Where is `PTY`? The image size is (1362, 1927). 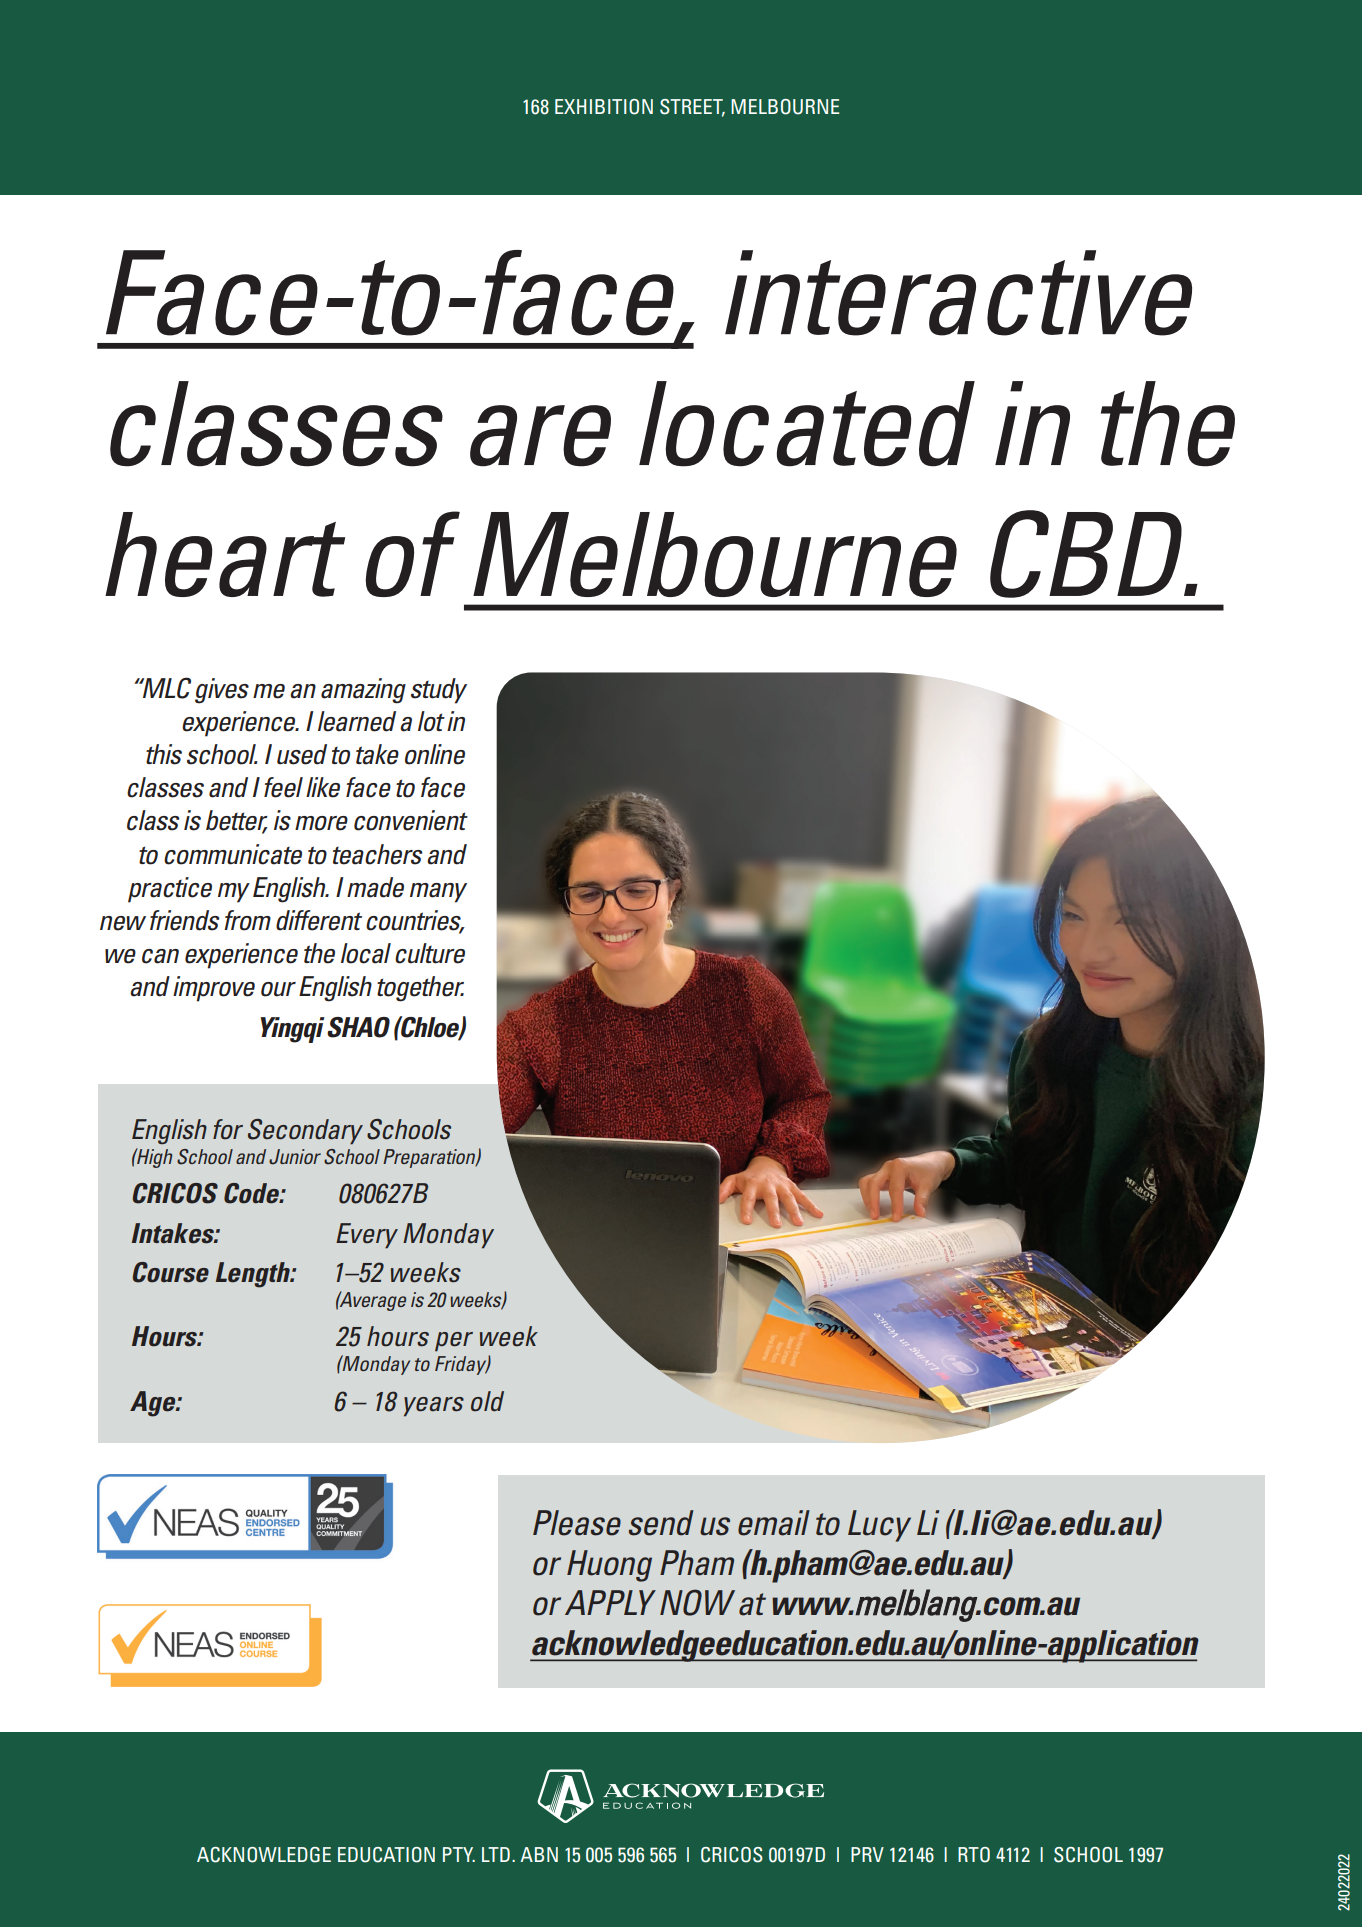
PTY is located at coordinates (459, 1854).
